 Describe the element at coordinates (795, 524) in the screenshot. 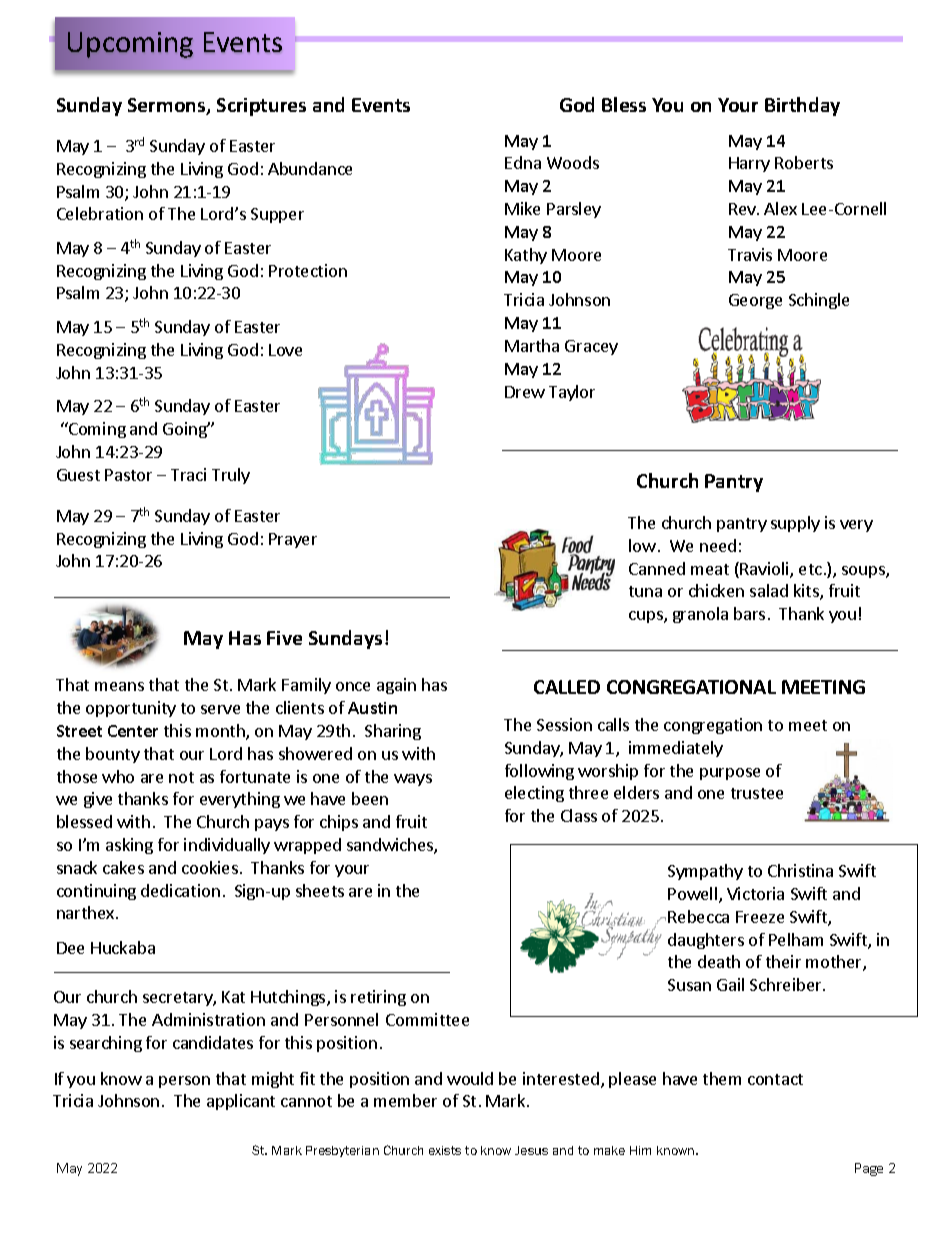

I see `supply` at that location.
